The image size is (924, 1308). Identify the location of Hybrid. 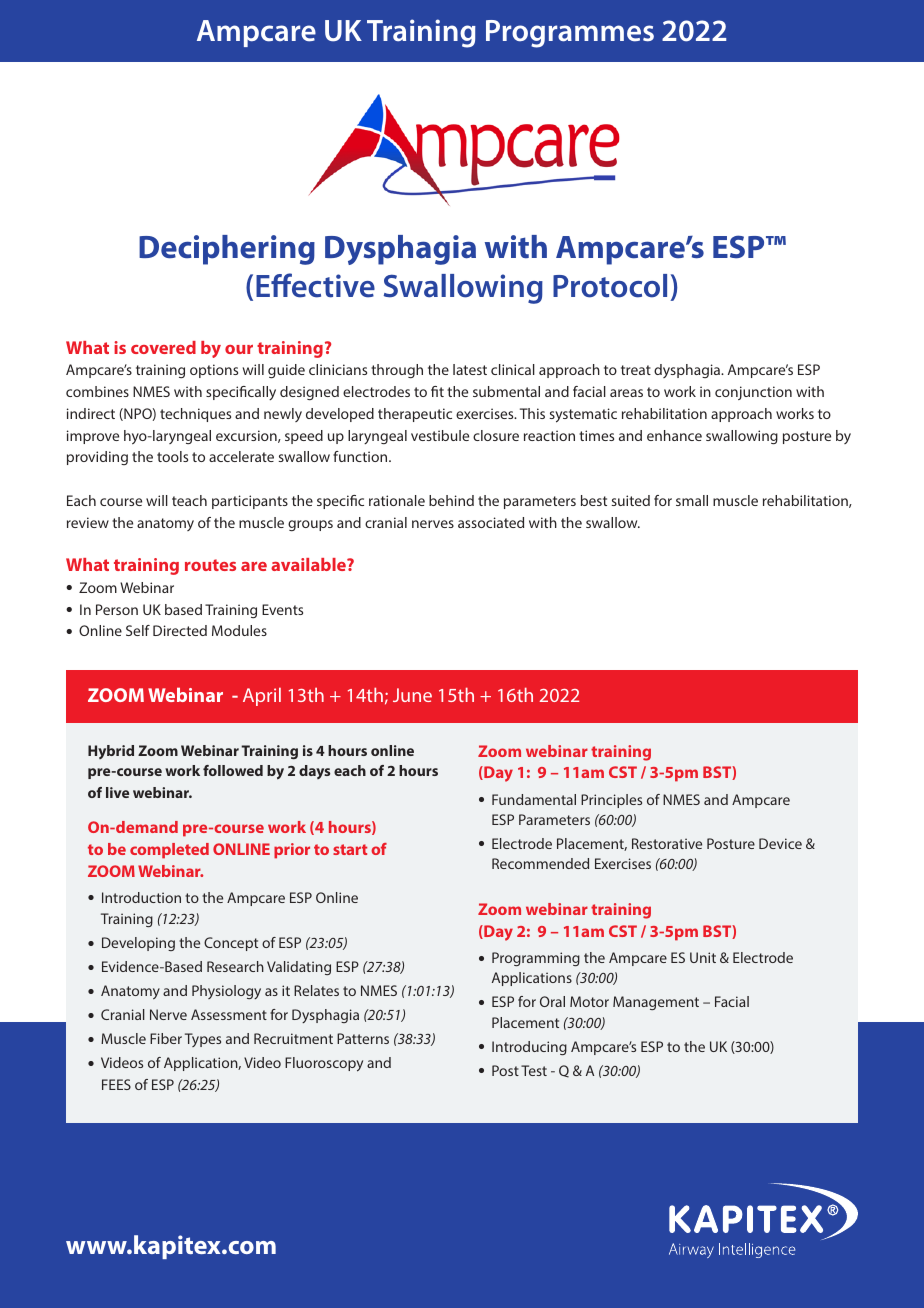
(111, 752).
